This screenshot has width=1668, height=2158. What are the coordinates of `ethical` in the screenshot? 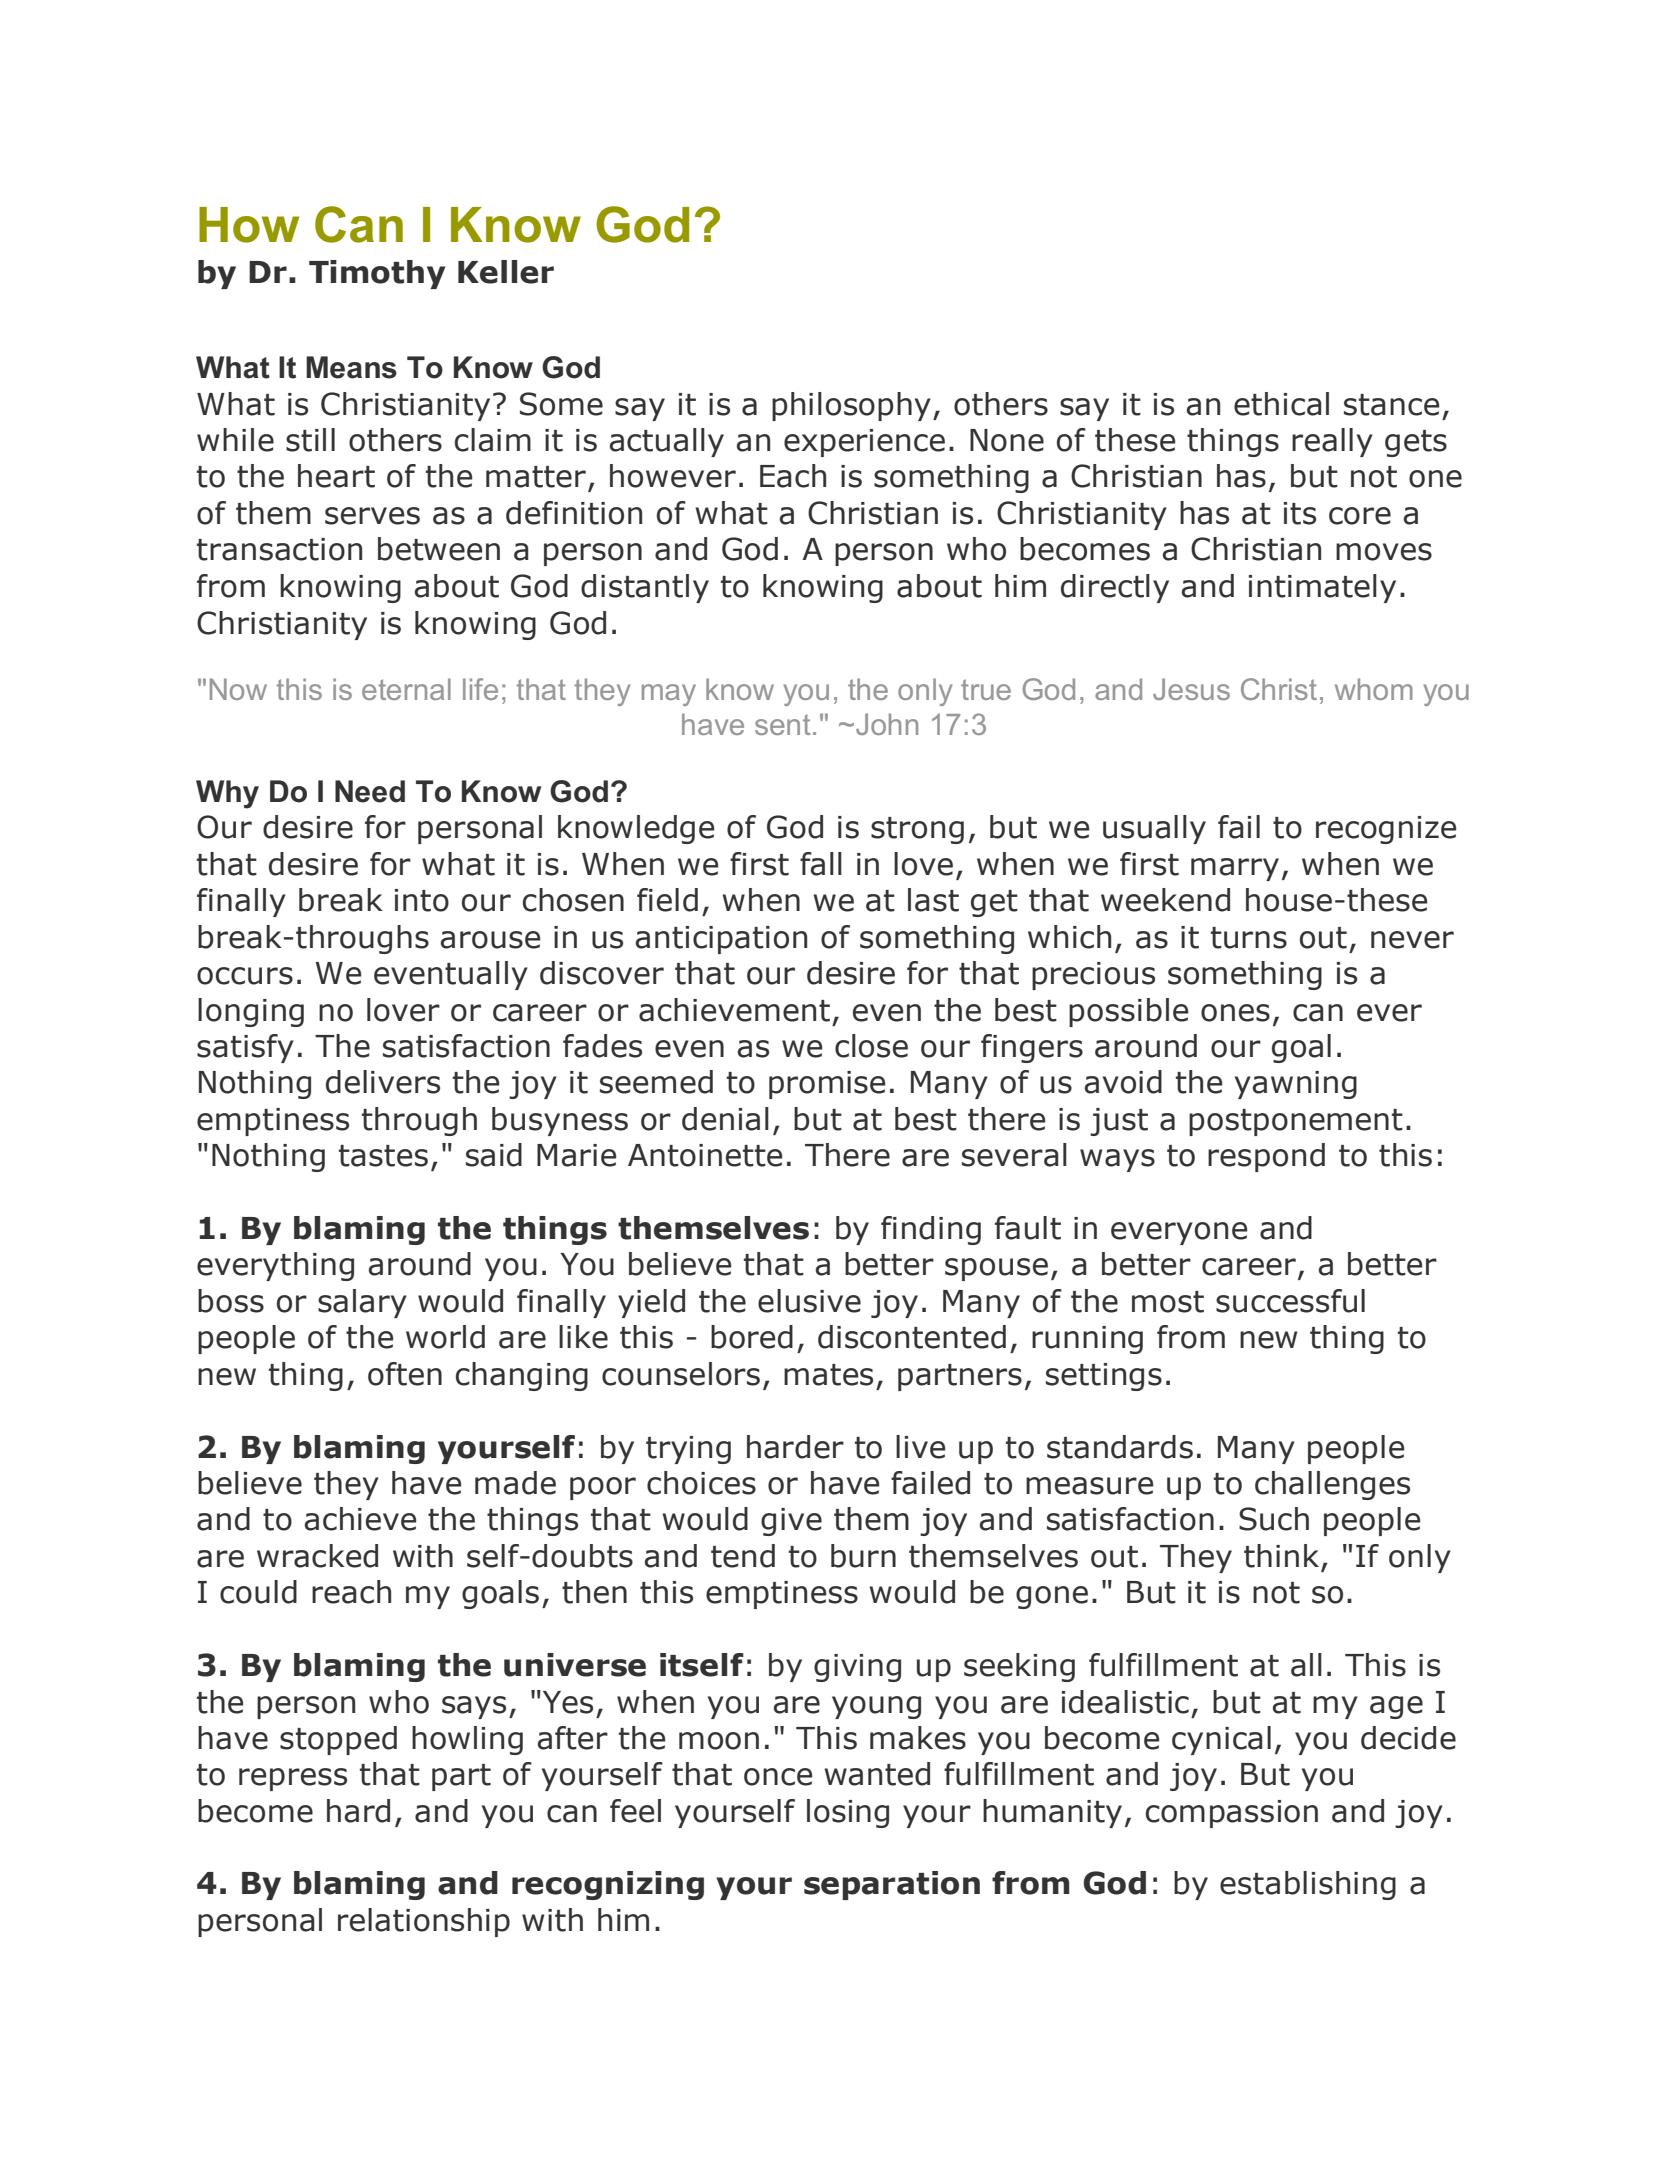 It's located at (1281, 404).
